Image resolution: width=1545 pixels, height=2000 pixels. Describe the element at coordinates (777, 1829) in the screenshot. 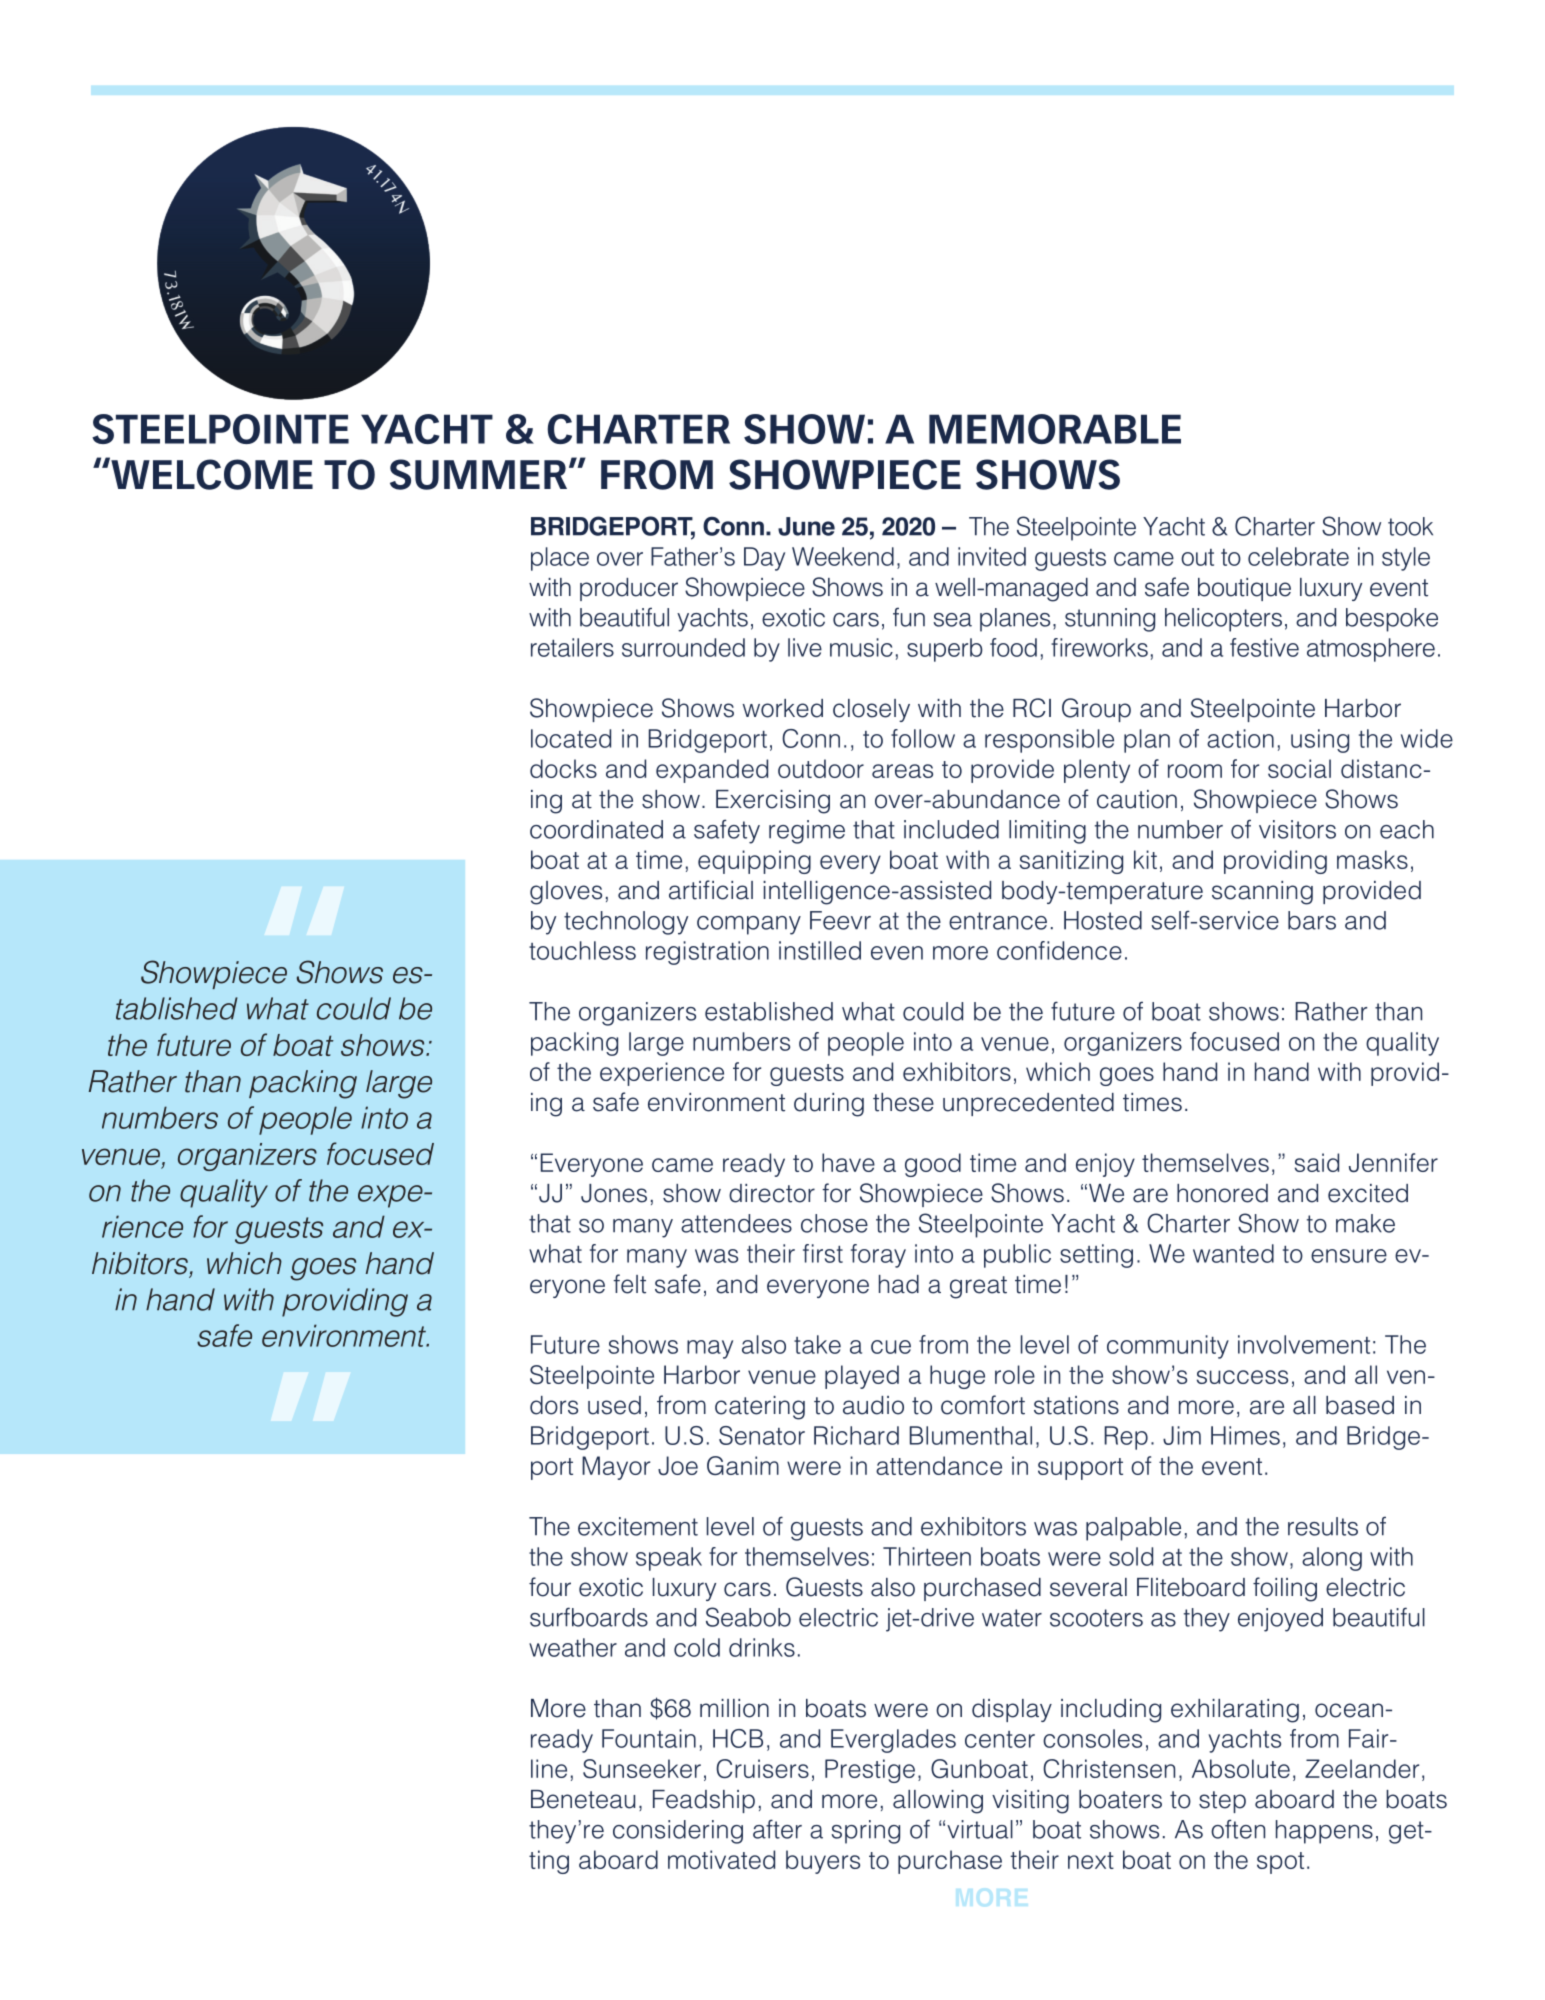

I see `after` at that location.
